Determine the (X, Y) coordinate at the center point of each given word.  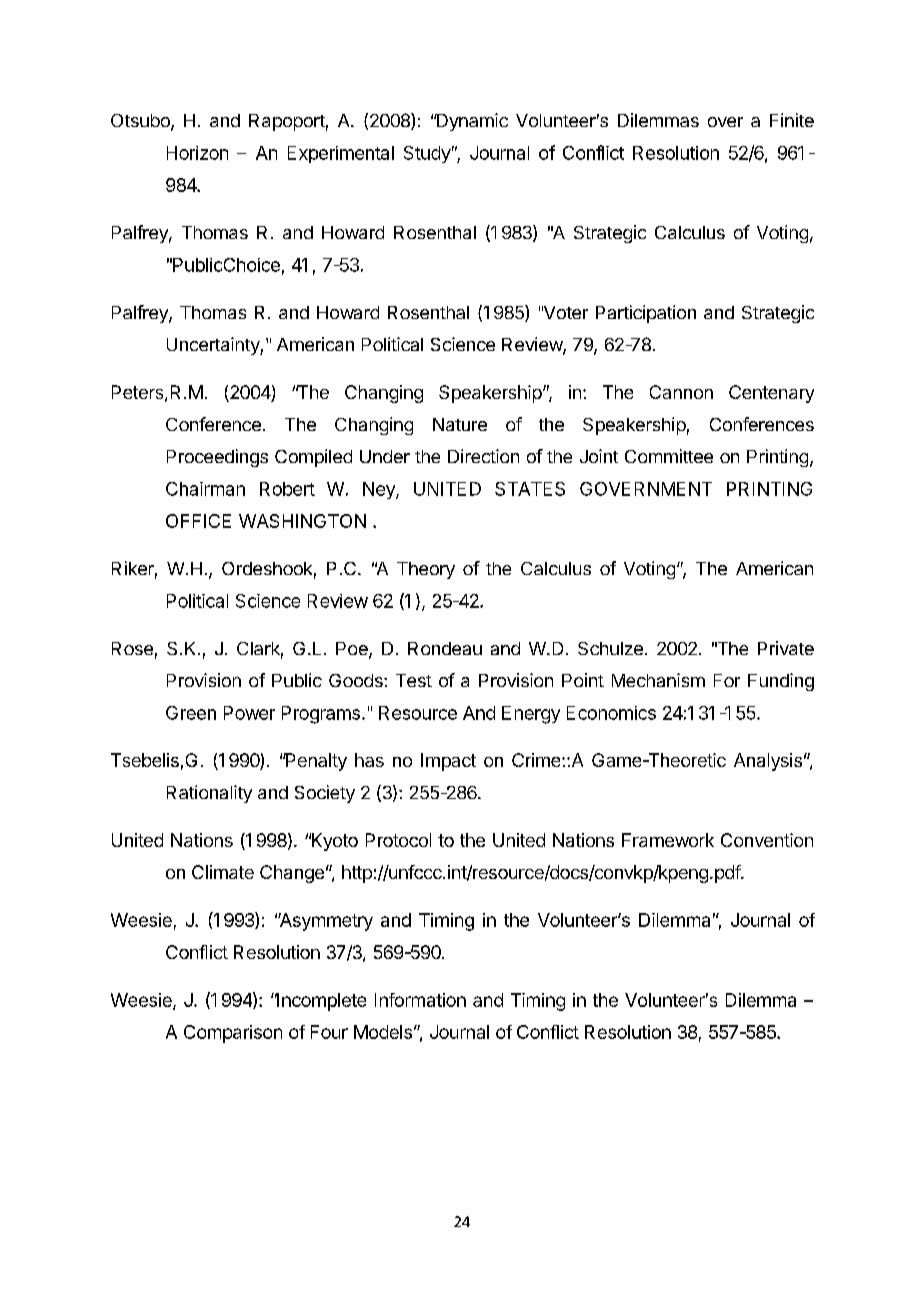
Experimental (341, 154)
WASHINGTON (302, 521)
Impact (448, 762)
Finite (792, 120)
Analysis (768, 762)
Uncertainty (214, 346)
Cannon (681, 392)
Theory (426, 570)
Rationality (209, 794)
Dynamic (471, 122)
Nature (460, 424)
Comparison (233, 1034)
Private (786, 648)
